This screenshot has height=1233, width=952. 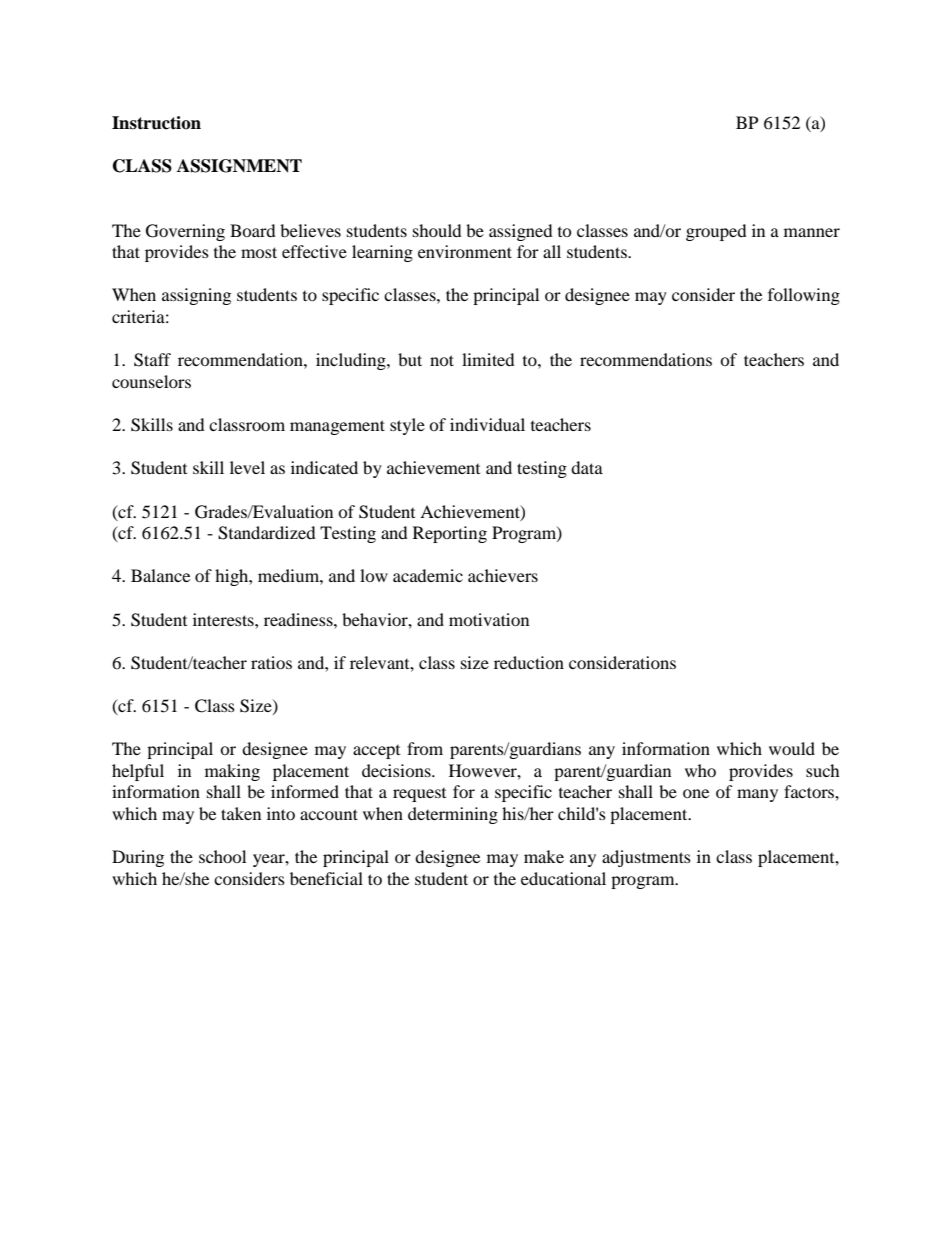 What do you see at coordinates (792, 748) in the screenshot?
I see `would` at bounding box center [792, 748].
